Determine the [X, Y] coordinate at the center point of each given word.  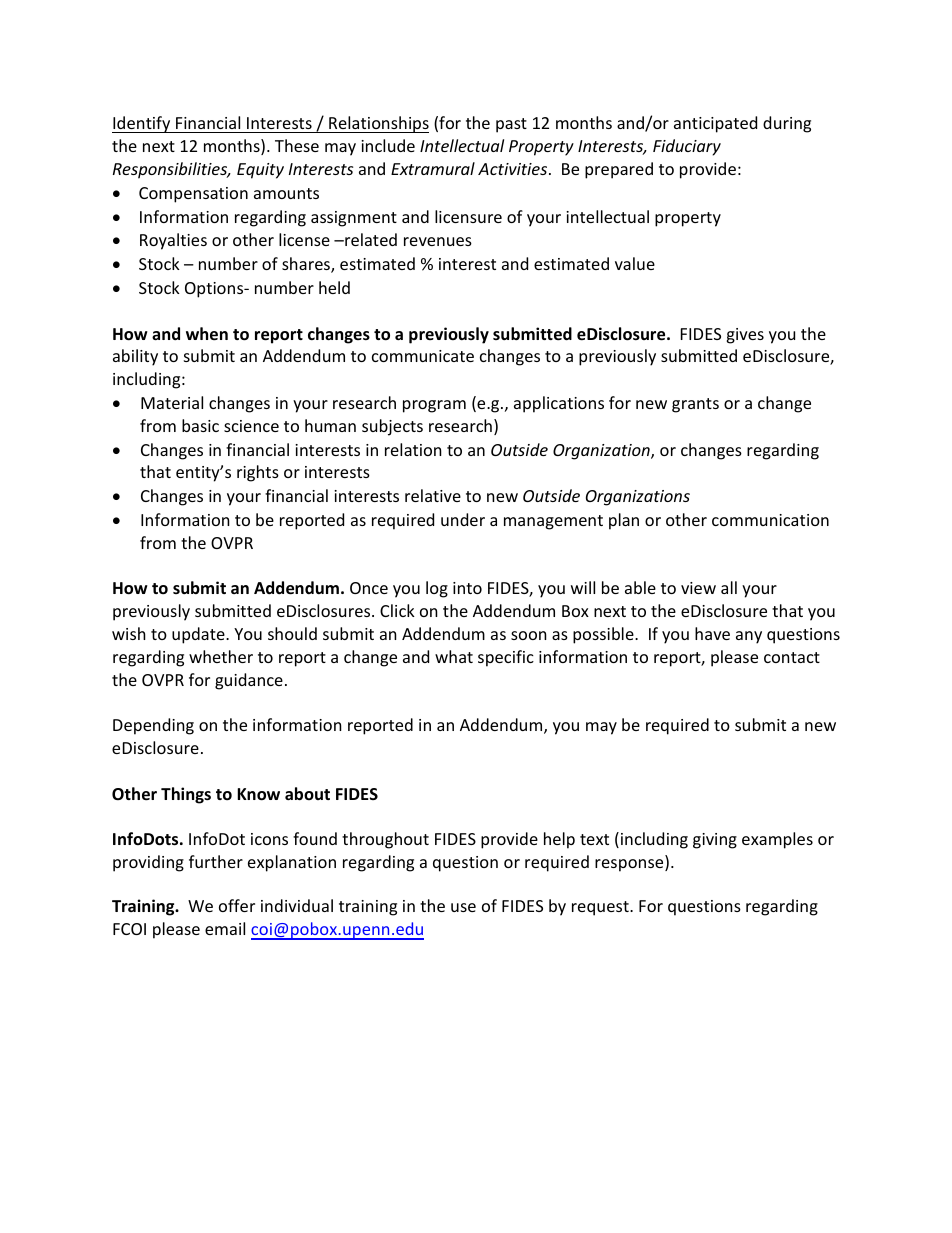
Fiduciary [687, 147]
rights [258, 473]
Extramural [433, 168]
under [463, 519]
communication [770, 520]
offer [237, 905]
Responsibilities [171, 170]
